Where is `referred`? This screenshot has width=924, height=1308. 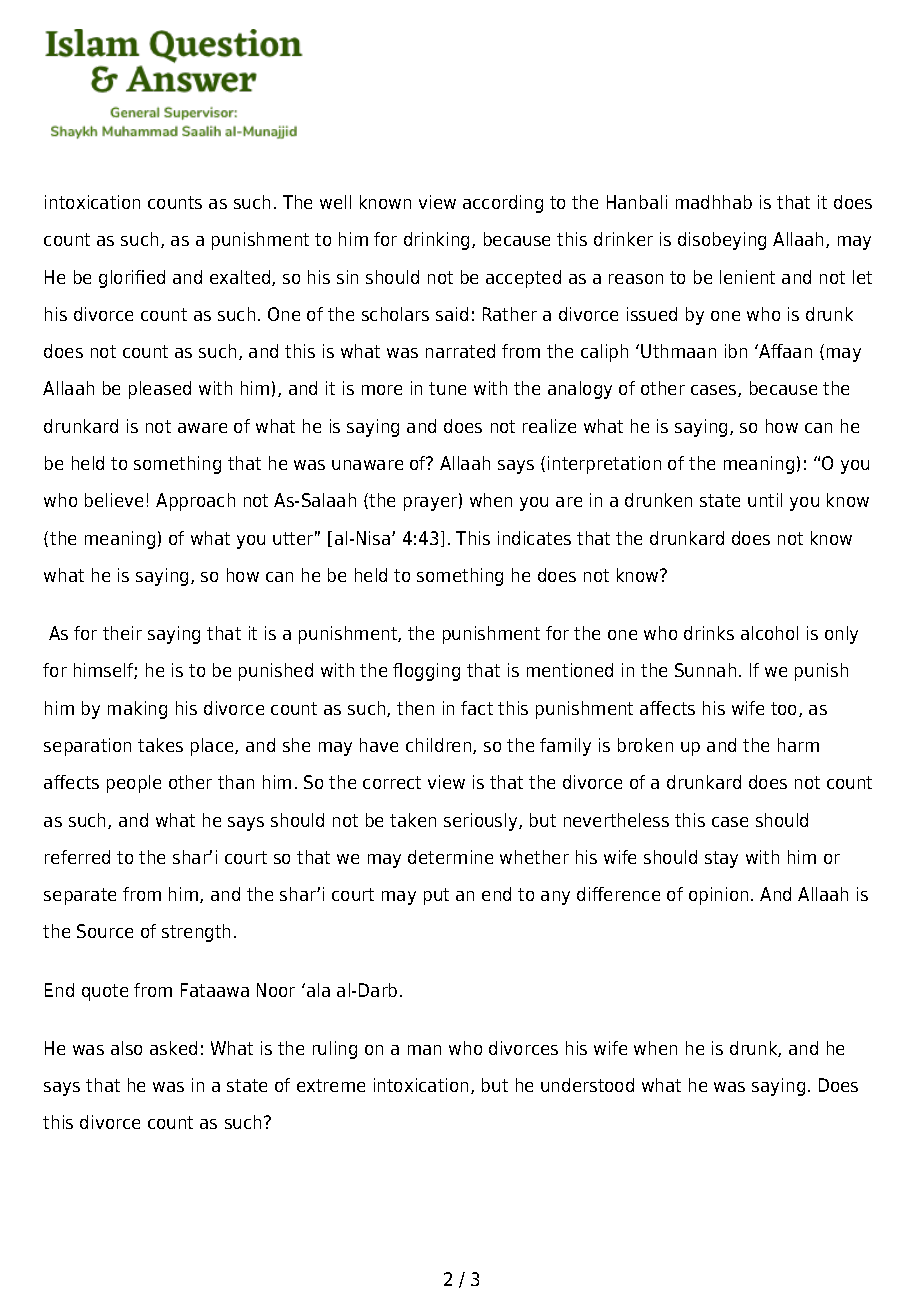
referred is located at coordinates (77, 857).
